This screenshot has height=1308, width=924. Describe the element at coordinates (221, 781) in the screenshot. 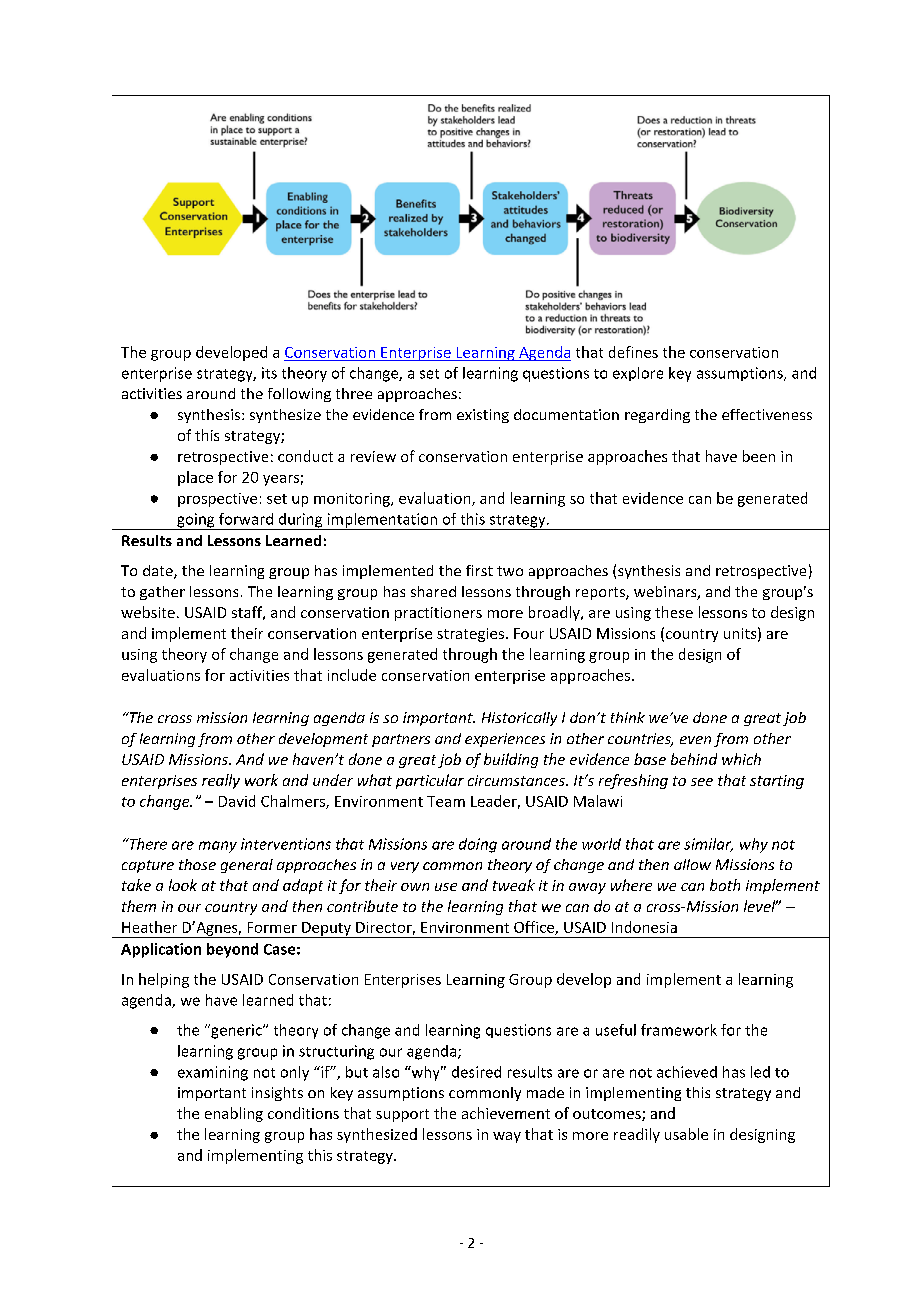

I see `really` at that location.
